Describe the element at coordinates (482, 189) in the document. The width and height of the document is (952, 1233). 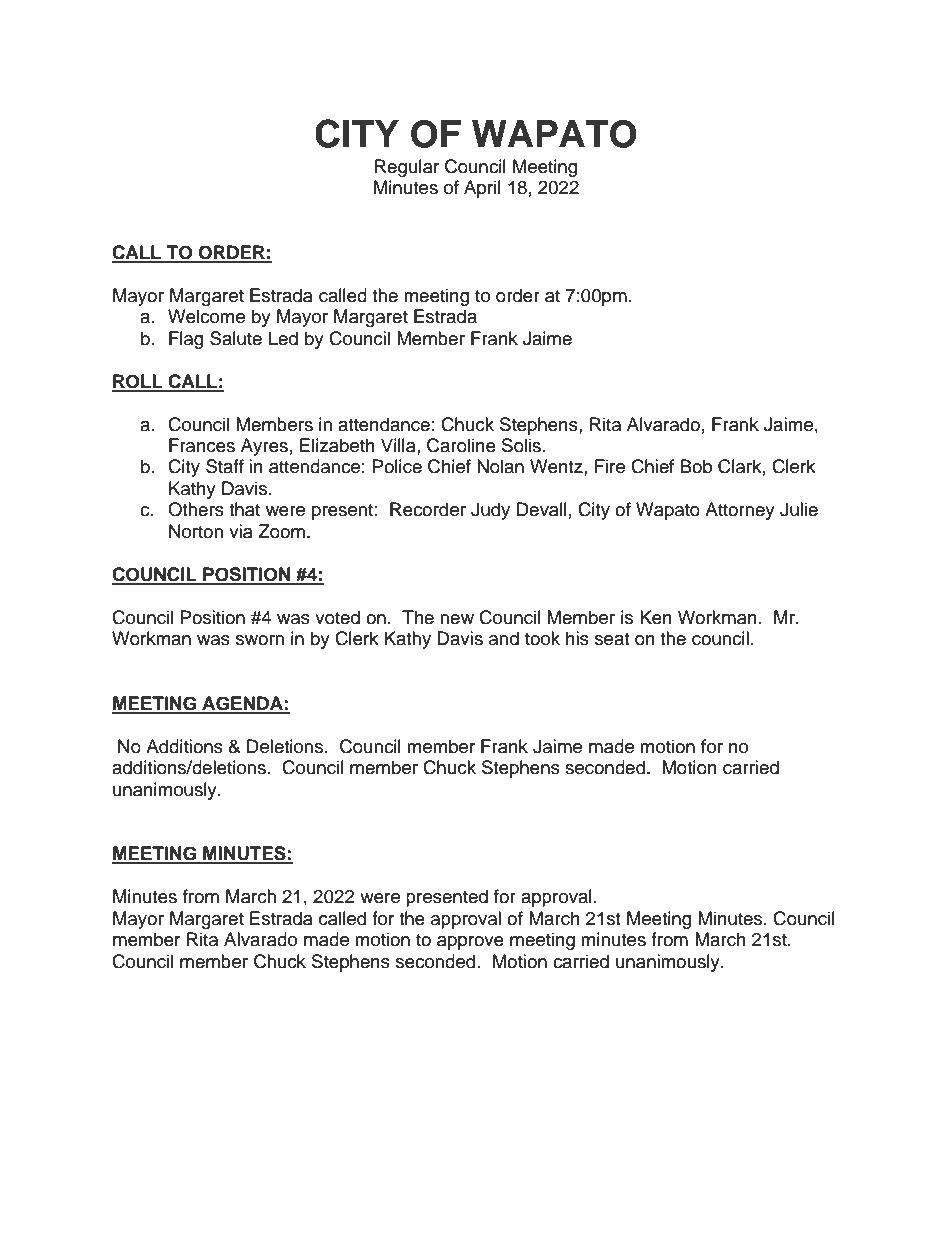
I see `April` at that location.
